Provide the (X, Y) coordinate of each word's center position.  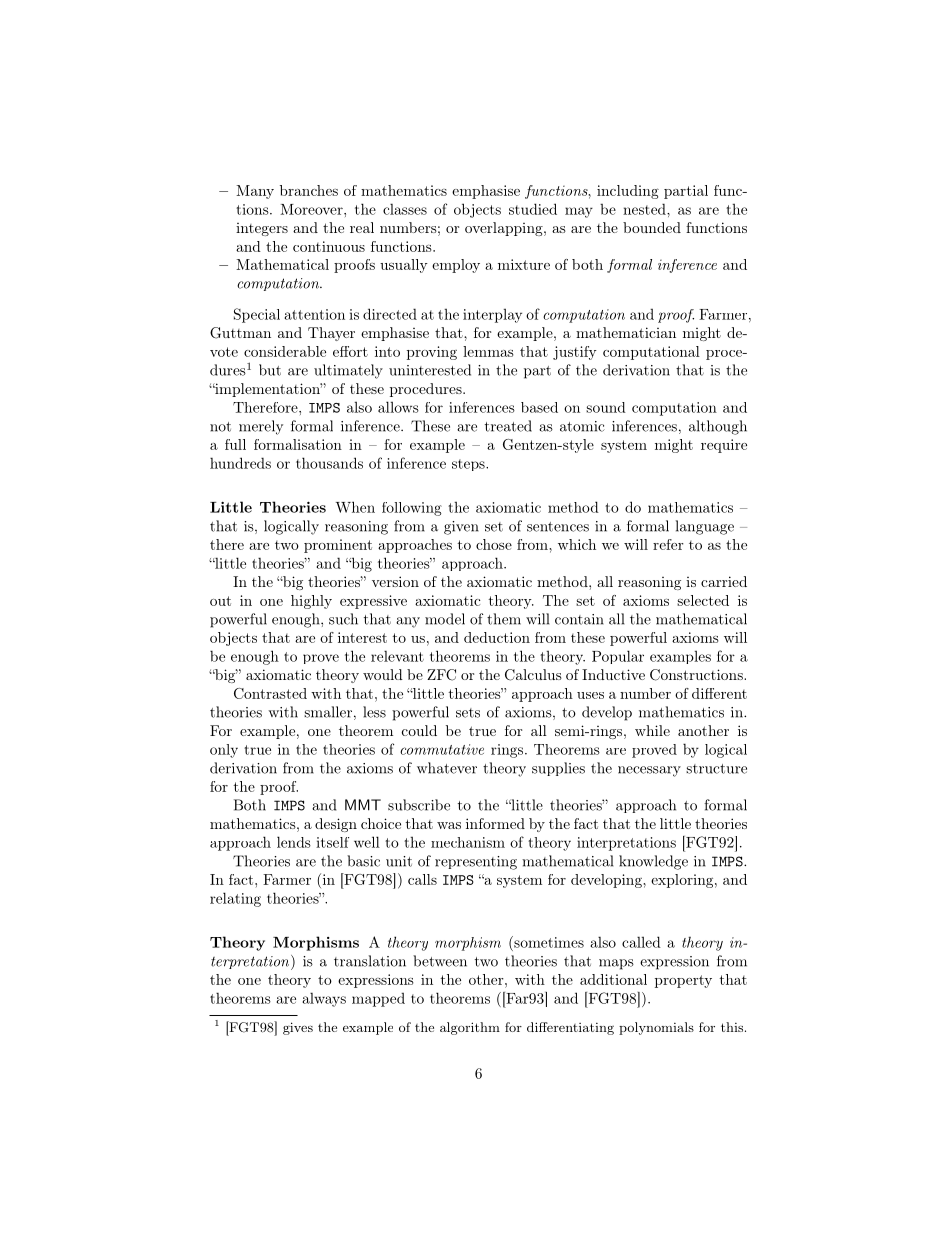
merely (261, 427)
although (718, 427)
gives (298, 1028)
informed (495, 823)
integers (262, 229)
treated (508, 426)
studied (533, 209)
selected (703, 600)
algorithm (470, 1028)
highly (311, 602)
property (683, 981)
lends (294, 842)
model (445, 619)
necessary (649, 771)
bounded (652, 227)
